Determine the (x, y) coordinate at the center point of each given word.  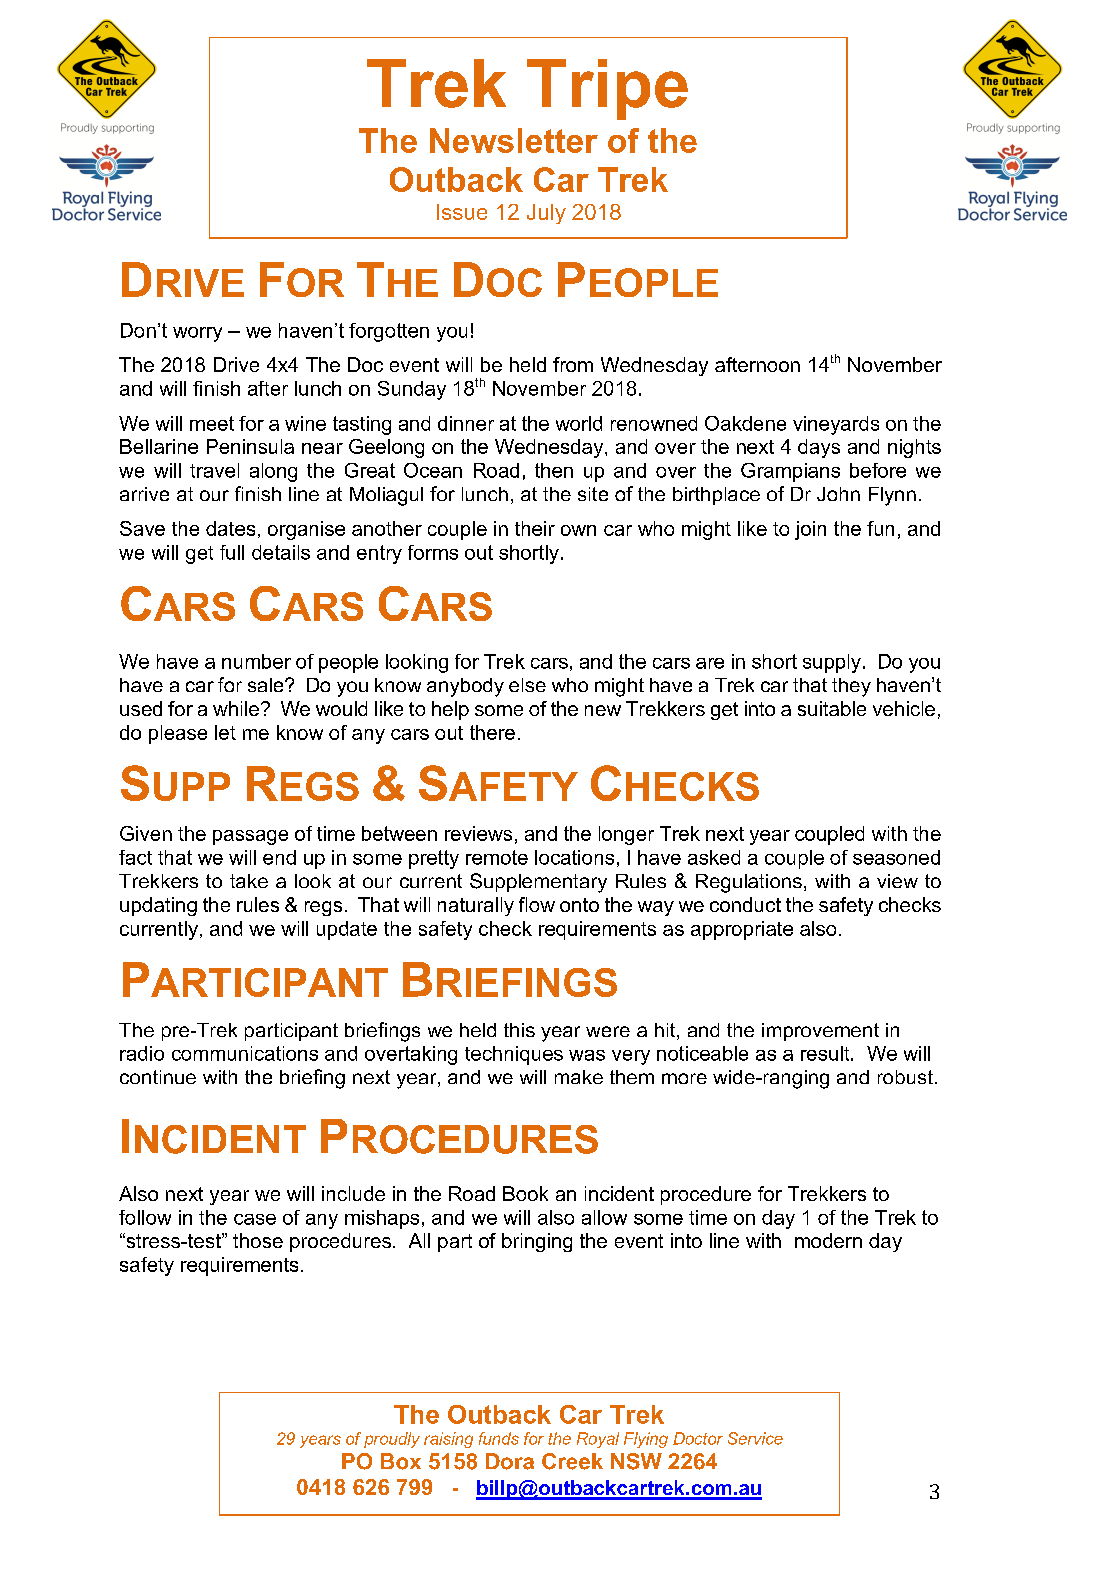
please (178, 734)
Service (755, 1438)
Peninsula (250, 446)
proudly (392, 1440)
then (554, 470)
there (492, 732)
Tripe (607, 89)
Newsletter (514, 140)
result (826, 1053)
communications (245, 1053)
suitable (832, 708)
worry (197, 334)
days (819, 448)
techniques (514, 1055)
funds (499, 1438)
